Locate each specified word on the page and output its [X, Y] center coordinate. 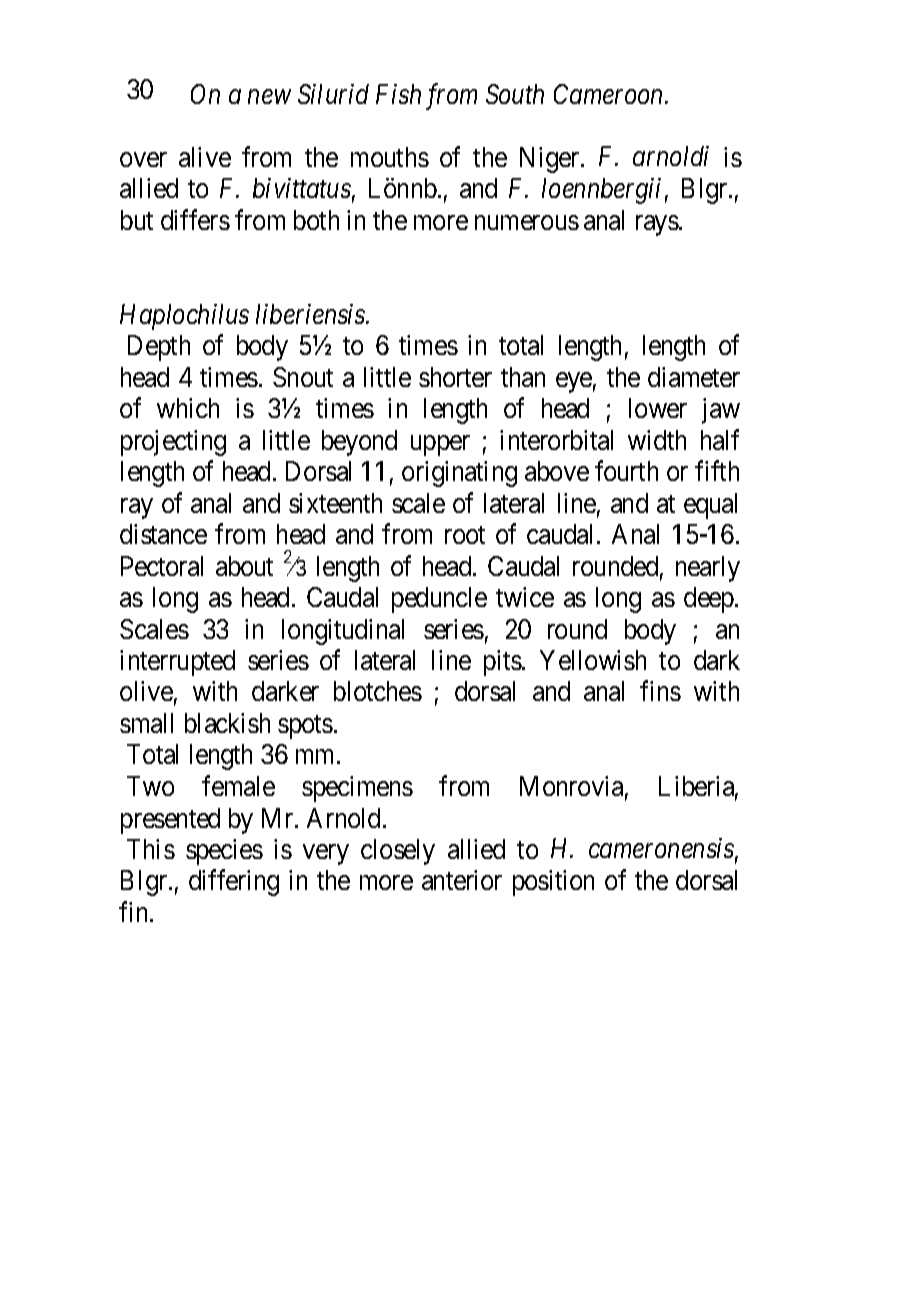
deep [710, 600]
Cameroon [610, 94]
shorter [455, 377]
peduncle [439, 600]
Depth [159, 348]
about [244, 566]
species [224, 852]
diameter [694, 377]
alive [205, 157]
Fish [398, 94]
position [553, 883]
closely [398, 852]
